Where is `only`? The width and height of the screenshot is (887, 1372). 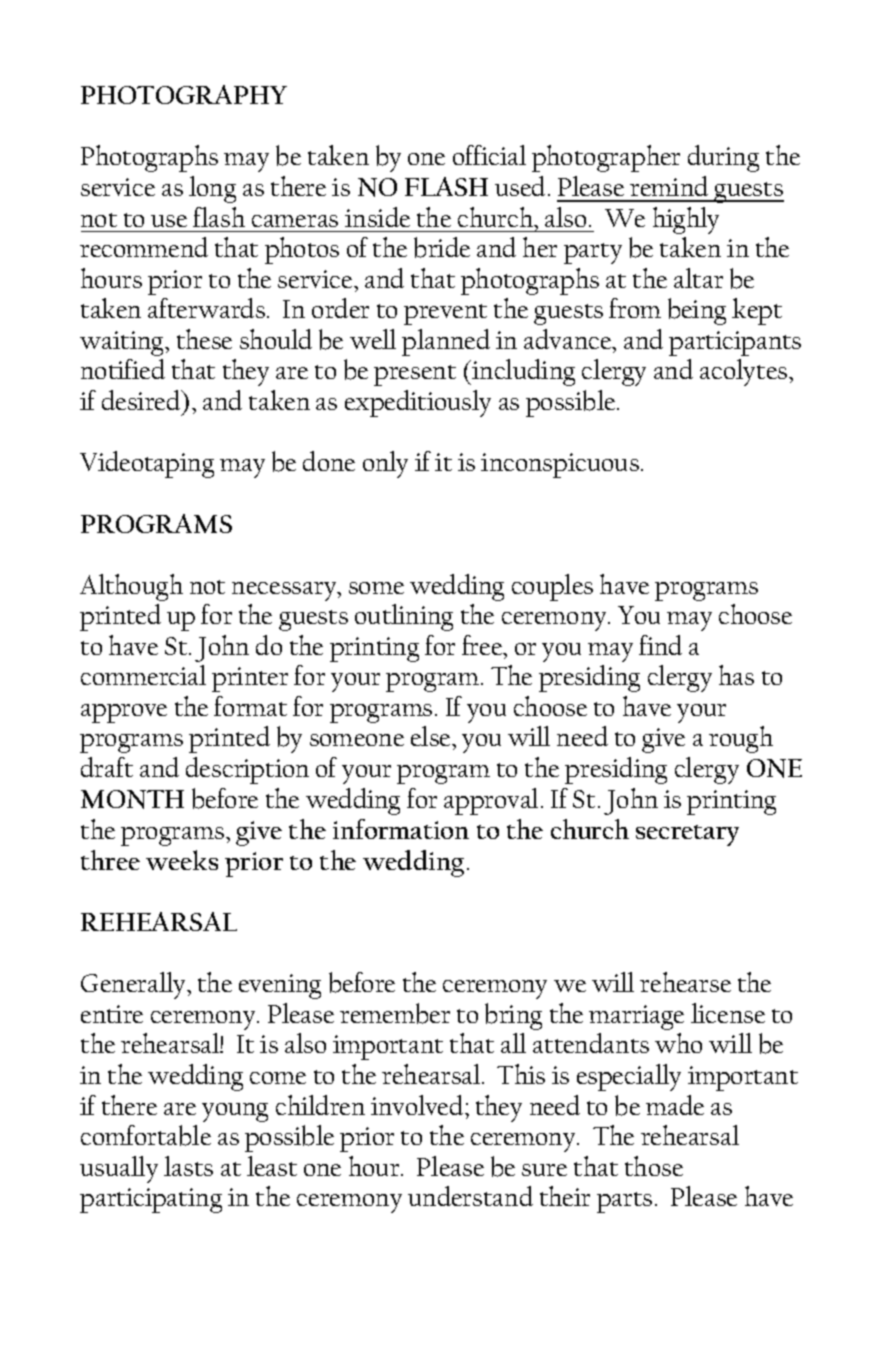 only is located at coordinates (385, 464).
